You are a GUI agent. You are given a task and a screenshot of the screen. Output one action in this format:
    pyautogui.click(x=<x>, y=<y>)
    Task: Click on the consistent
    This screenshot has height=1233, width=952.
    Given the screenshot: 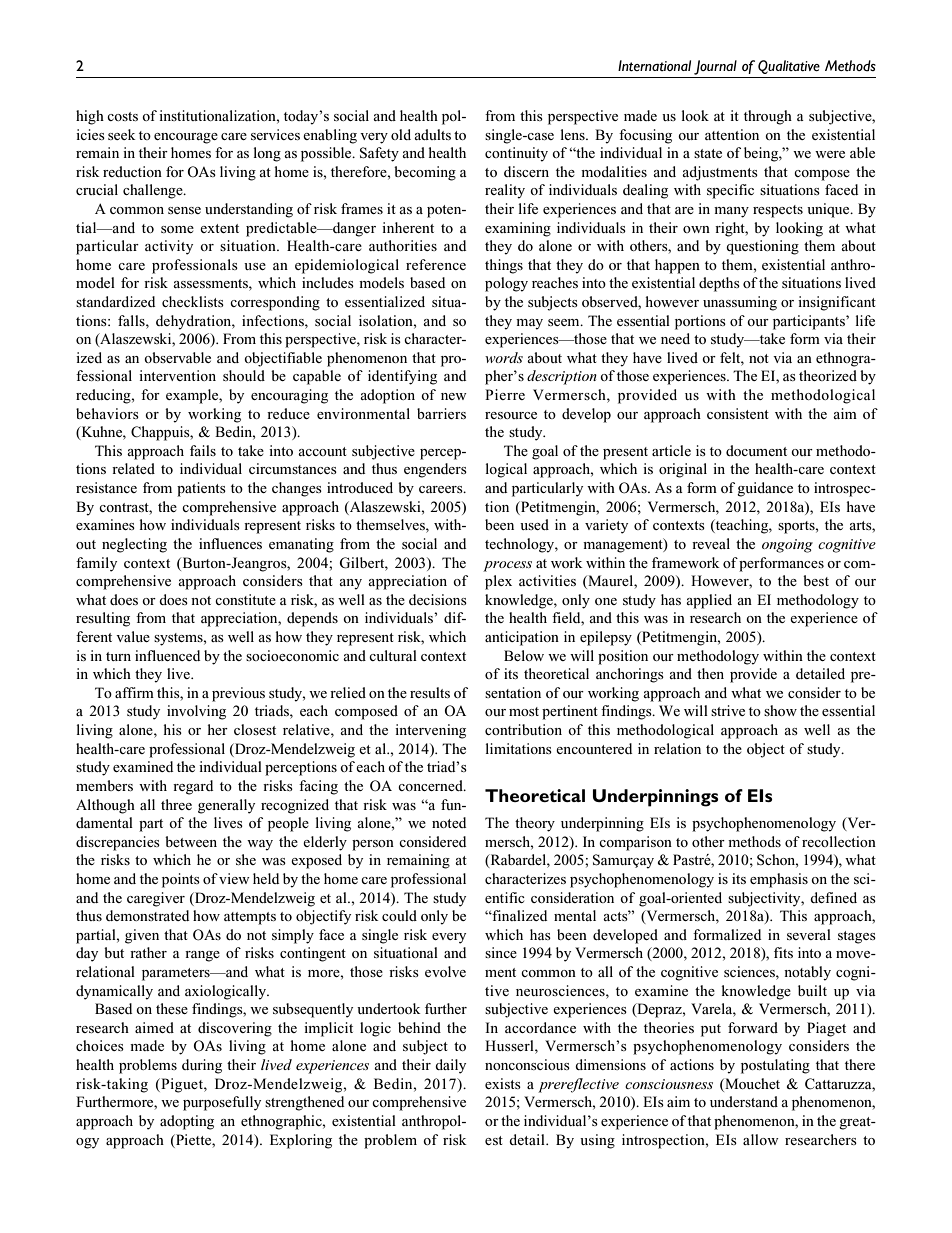 What is the action you would take?
    pyautogui.click(x=738, y=413)
